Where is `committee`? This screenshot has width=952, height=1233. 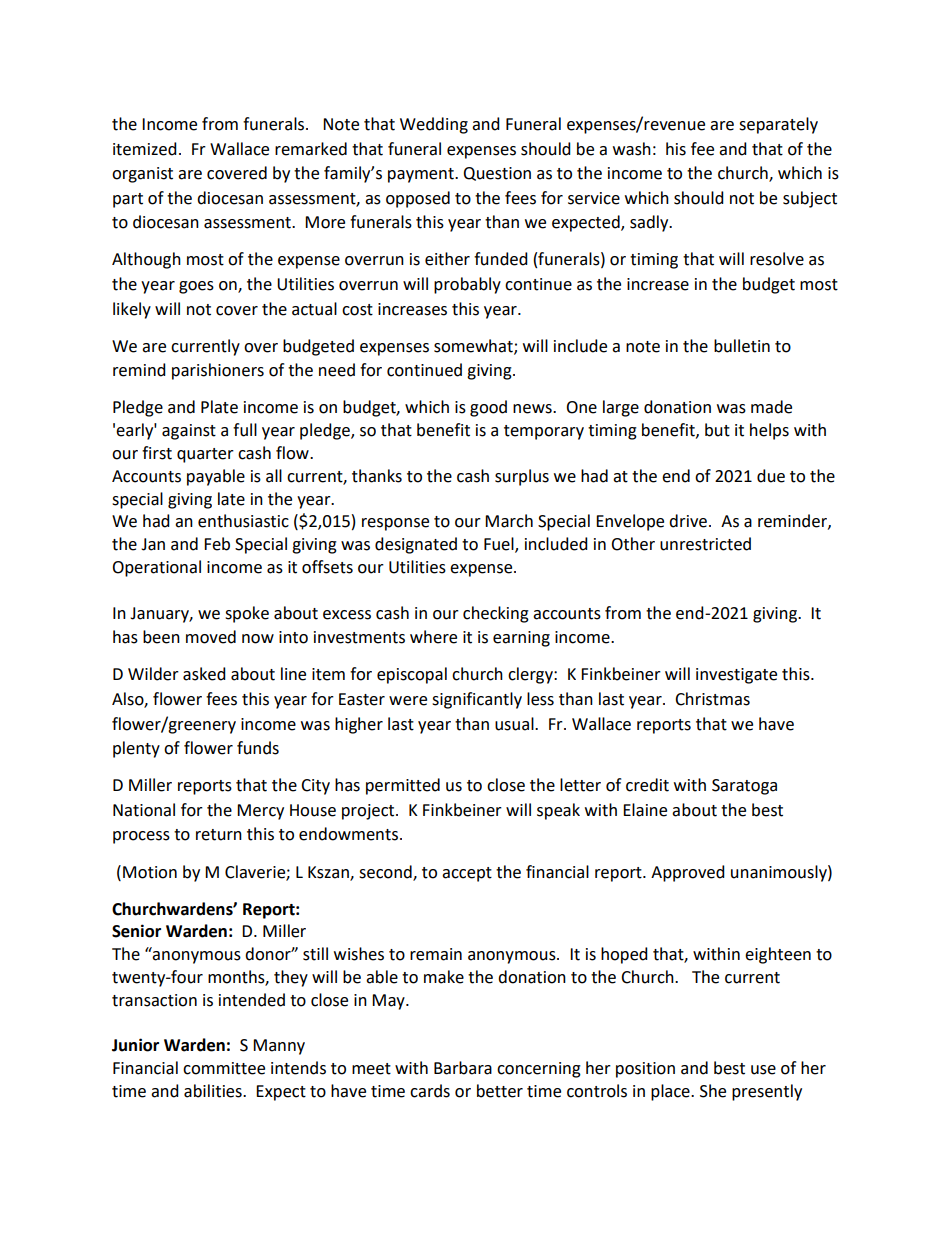
committee is located at coordinates (224, 1068).
